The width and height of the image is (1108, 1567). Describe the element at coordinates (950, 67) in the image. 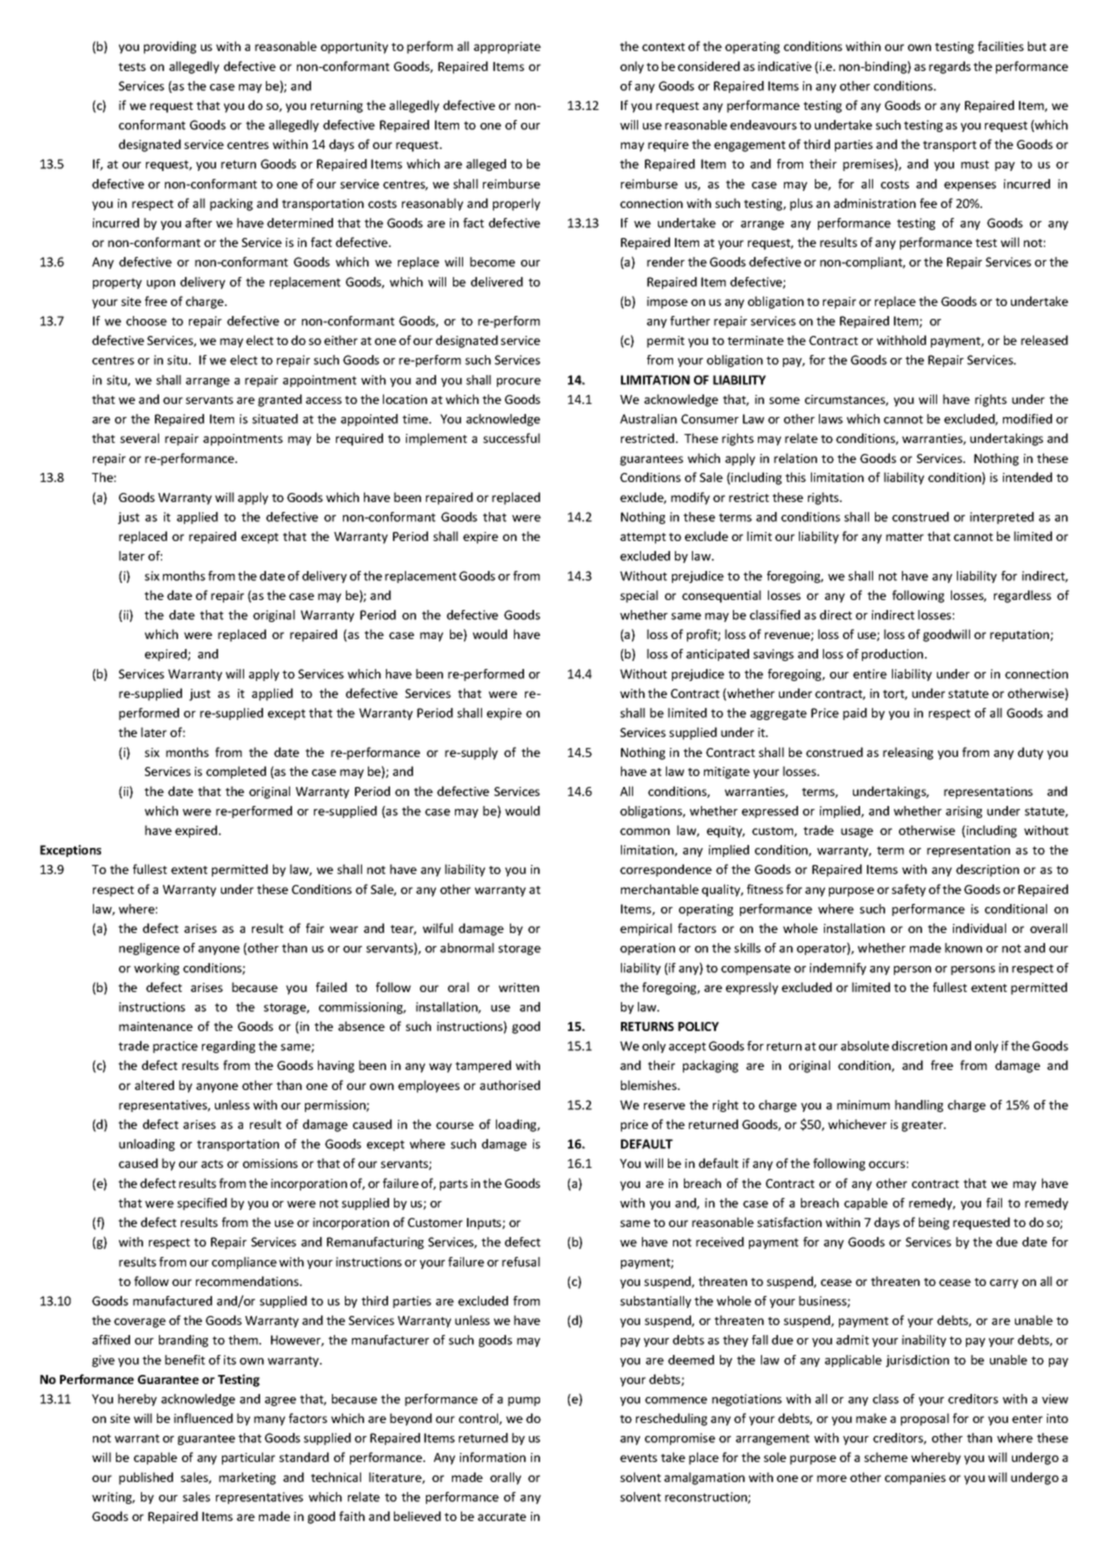

I see `regards` at that location.
